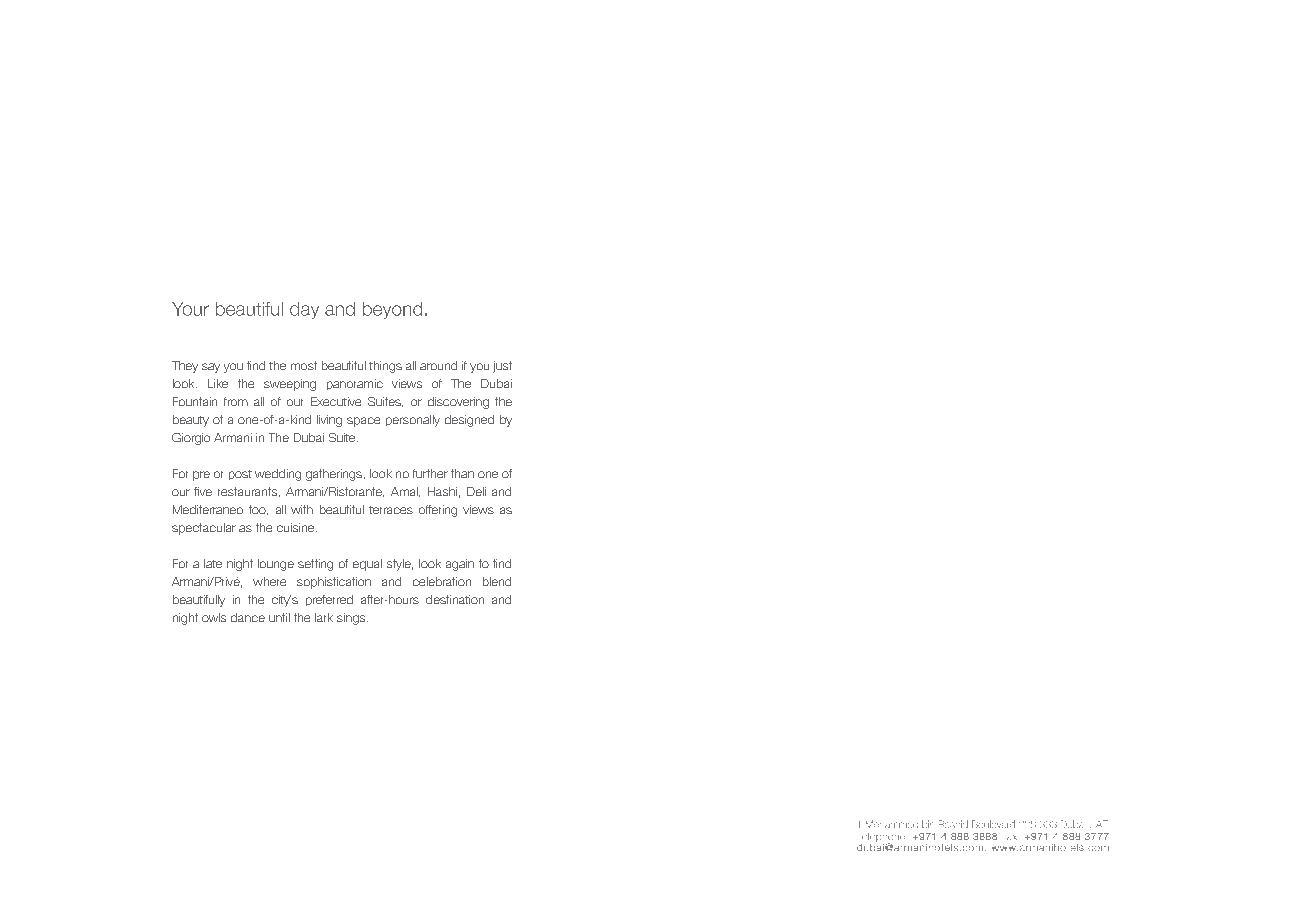  Describe the element at coordinates (304, 310) in the screenshot. I see `day` at that location.
